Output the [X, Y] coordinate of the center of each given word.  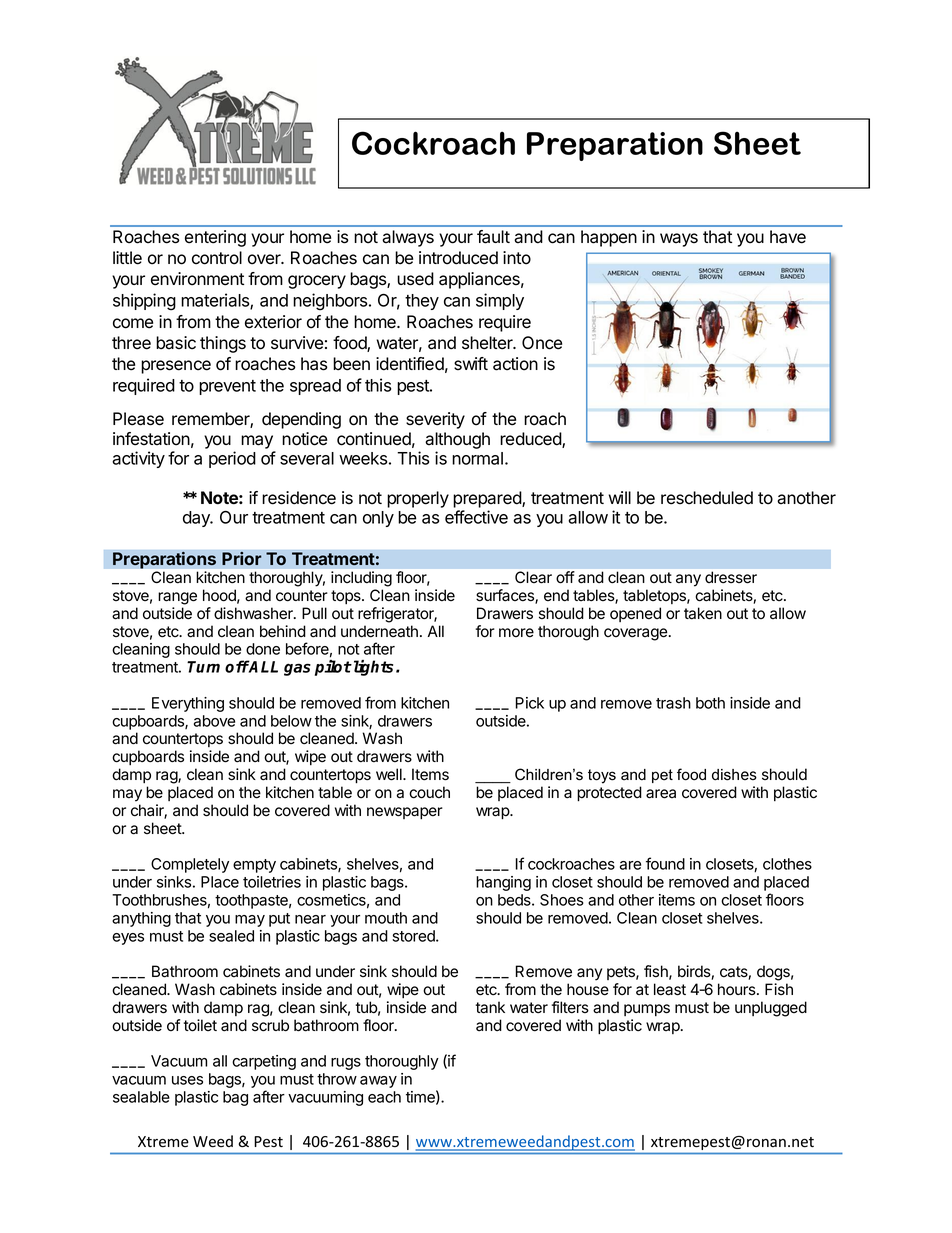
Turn [203, 667]
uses [187, 1080]
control [217, 258]
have [788, 237]
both [710, 703]
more [516, 633]
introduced [458, 258]
